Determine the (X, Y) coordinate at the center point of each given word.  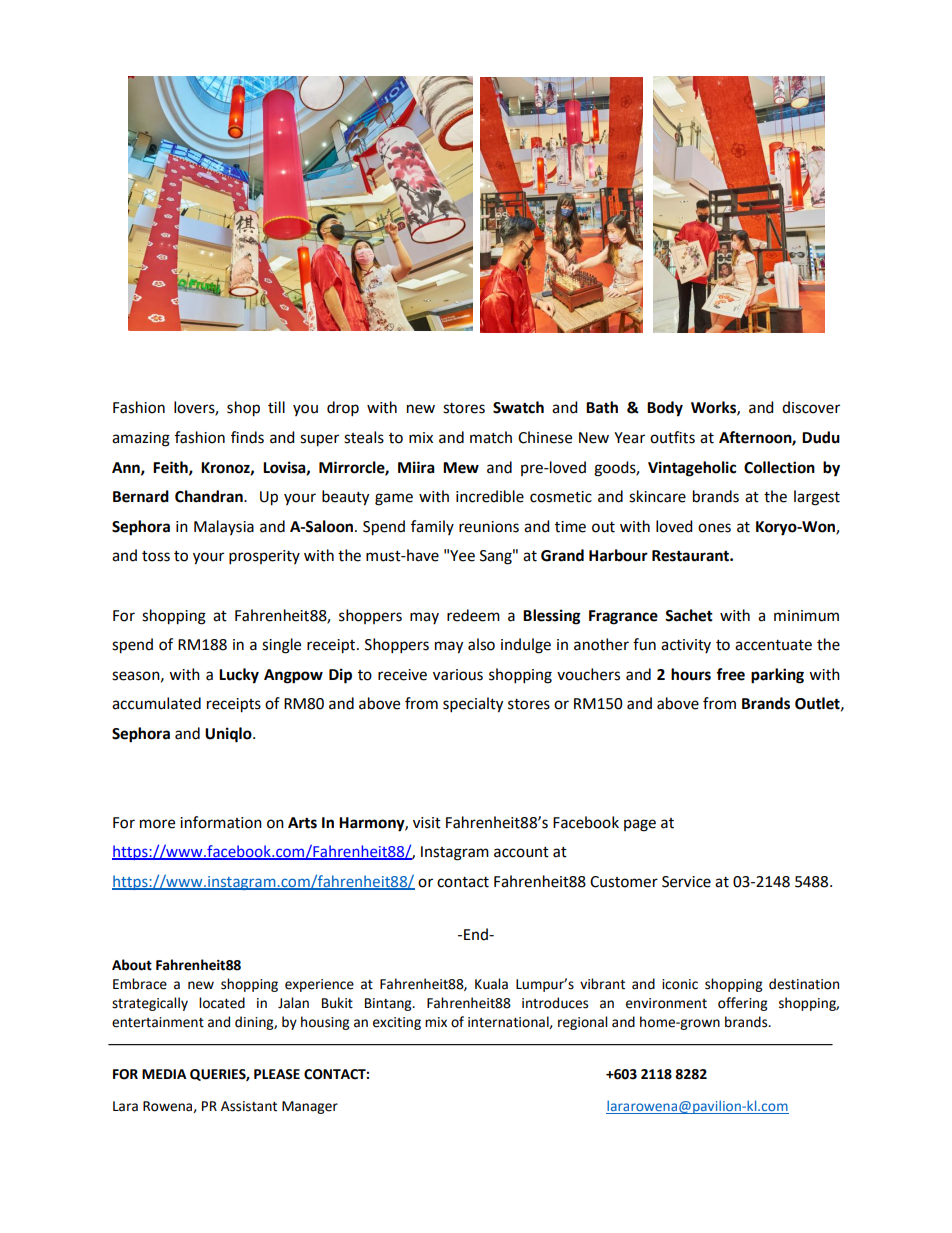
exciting (397, 1023)
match (491, 437)
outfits (672, 437)
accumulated (156, 703)
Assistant (249, 1106)
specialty (473, 705)
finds (247, 437)
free (730, 674)
